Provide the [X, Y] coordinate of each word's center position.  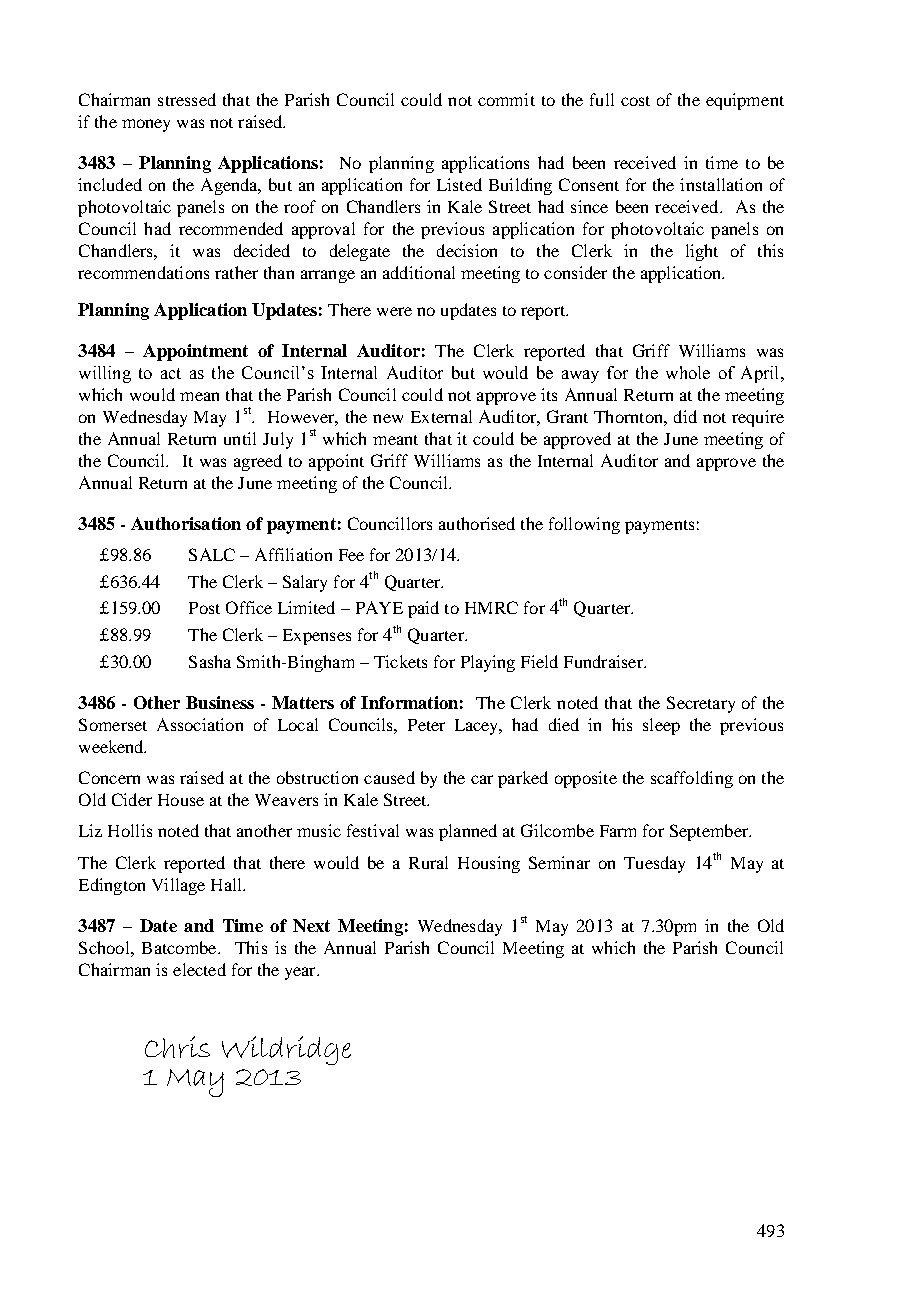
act [171, 373]
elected [199, 969]
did [685, 416]
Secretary [701, 704]
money [146, 125]
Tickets [400, 661]
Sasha [210, 661]
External [441, 416]
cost [635, 101]
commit [506, 99]
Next [311, 925]
